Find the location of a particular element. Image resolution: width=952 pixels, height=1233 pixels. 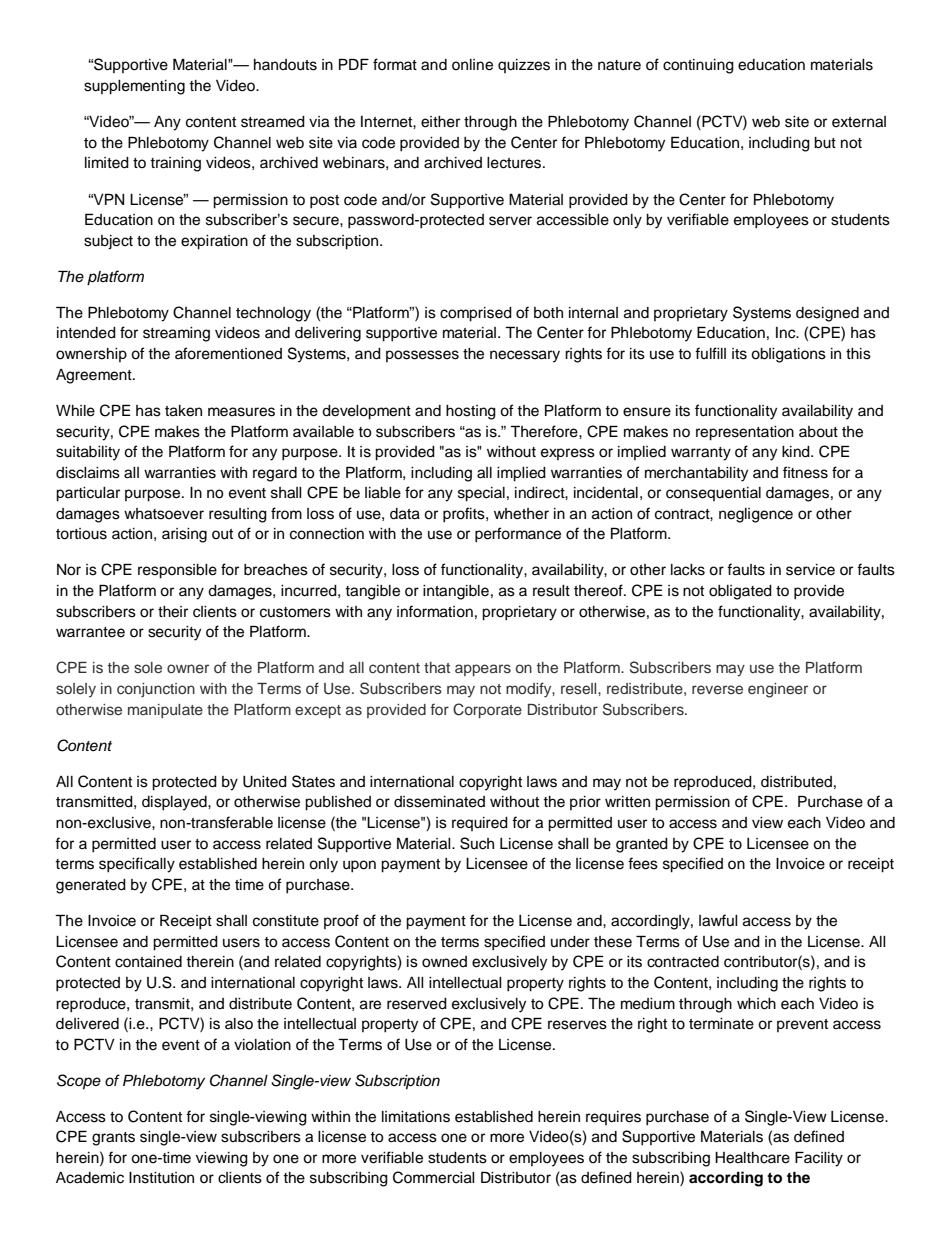

disseminated is located at coordinates (439, 802).
